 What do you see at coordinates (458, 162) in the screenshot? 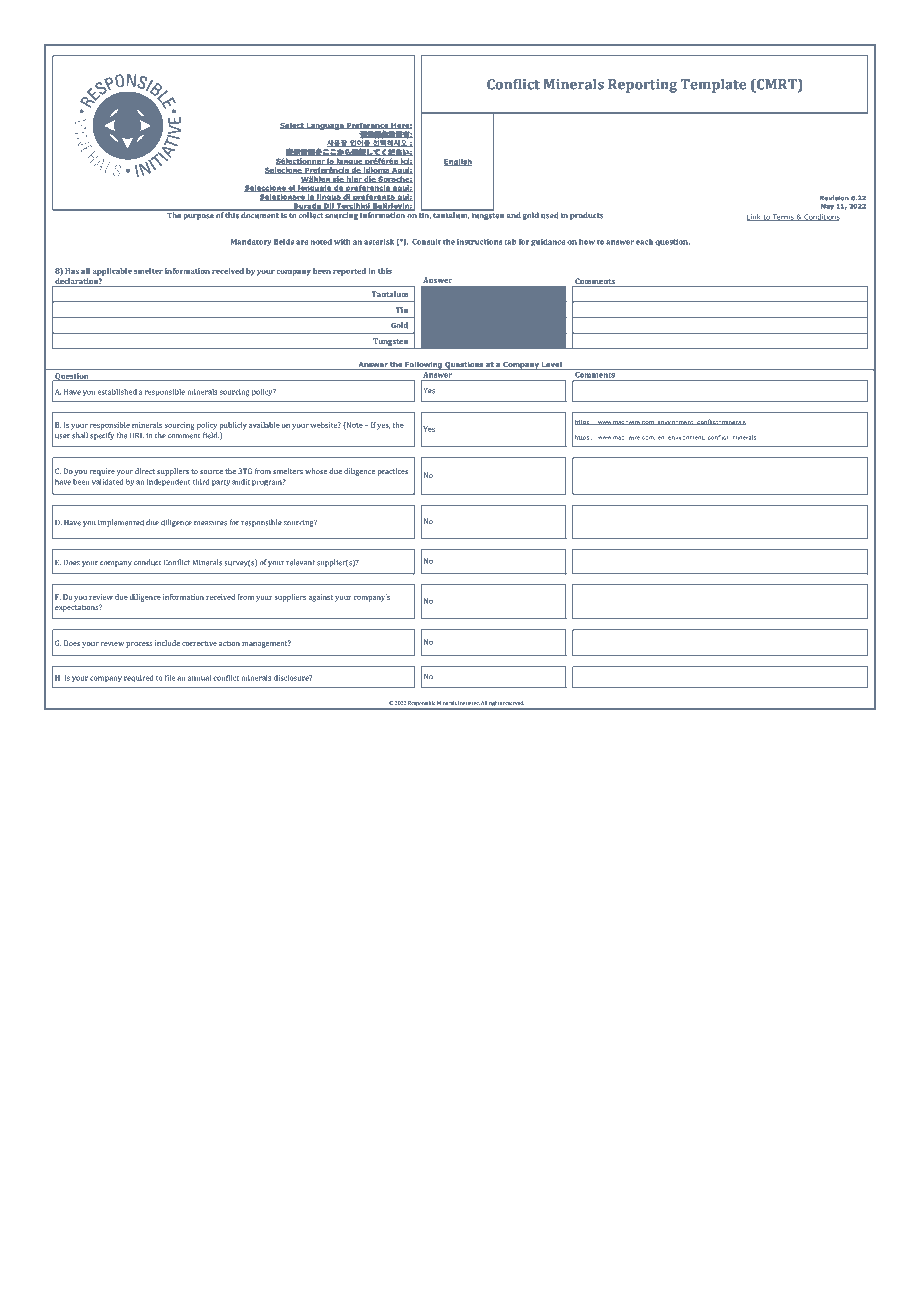
I see `English` at bounding box center [458, 162].
